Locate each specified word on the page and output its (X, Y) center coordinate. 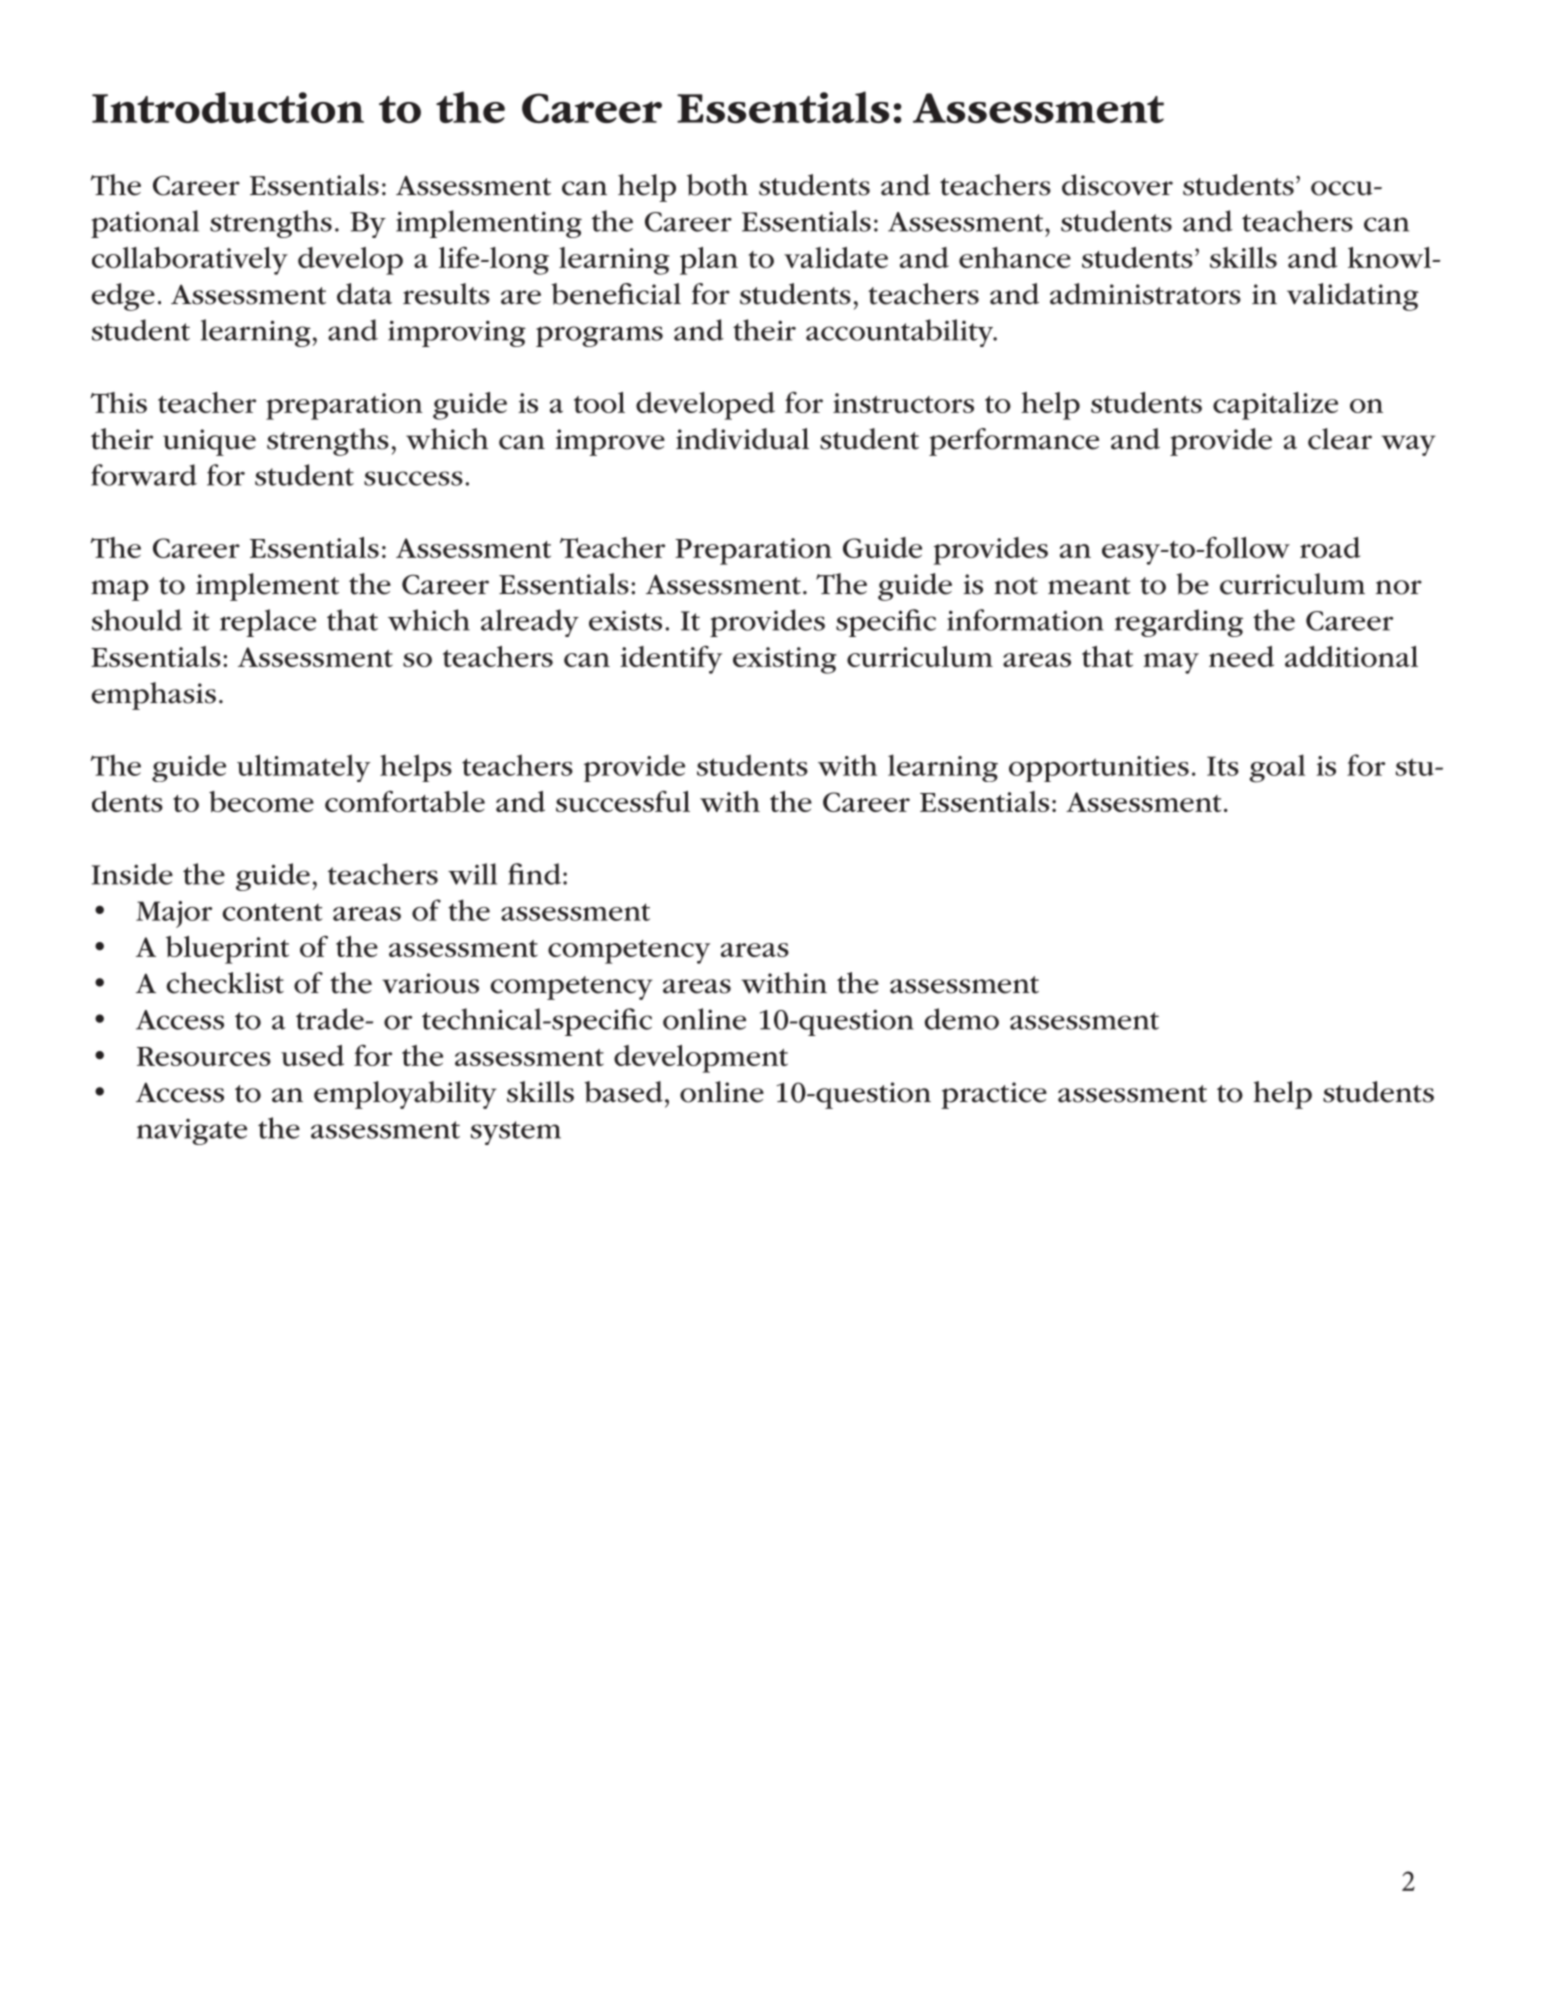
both (717, 185)
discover (1117, 185)
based (623, 1092)
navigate (192, 1132)
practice (994, 1095)
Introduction (228, 107)
